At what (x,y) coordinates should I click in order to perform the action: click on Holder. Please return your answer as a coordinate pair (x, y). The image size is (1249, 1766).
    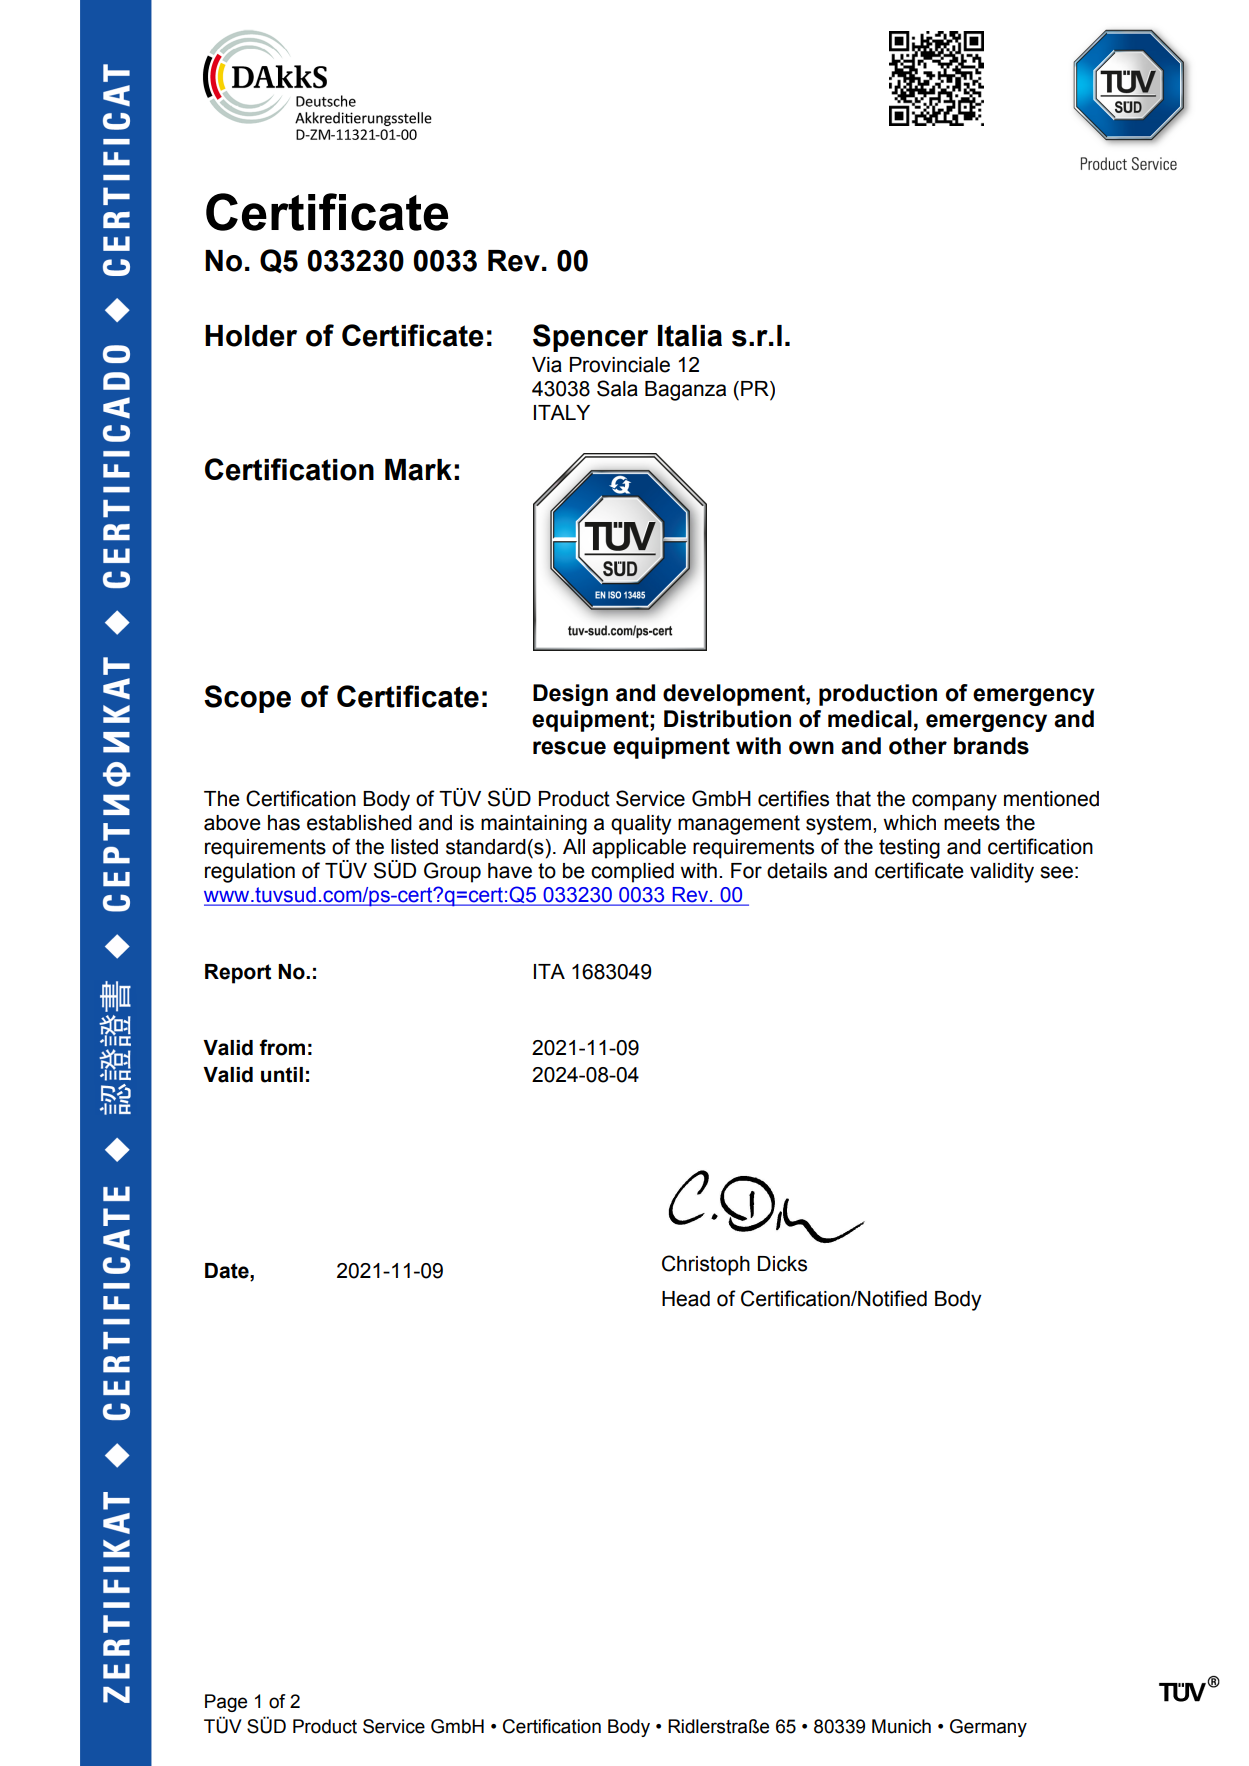
    Looking at the image, I should click on (251, 336).
